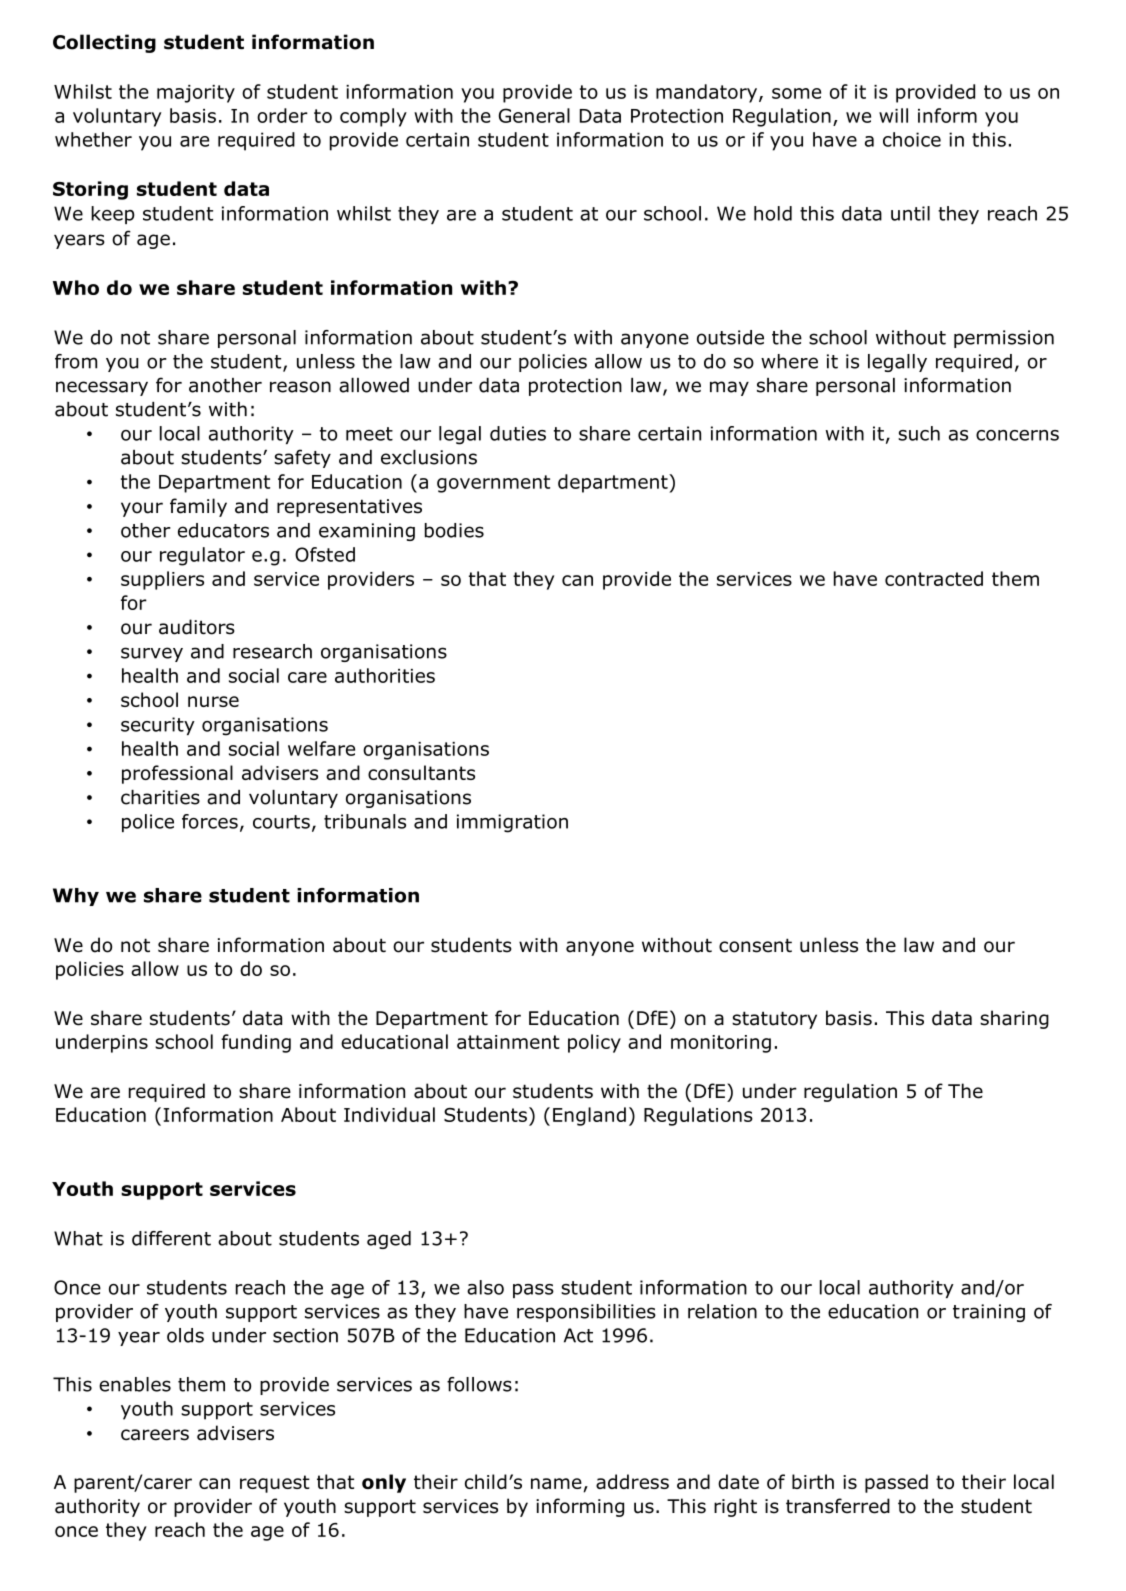 This screenshot has width=1126, height=1591. Describe the element at coordinates (171, 1238) in the screenshot. I see `different` at that location.
